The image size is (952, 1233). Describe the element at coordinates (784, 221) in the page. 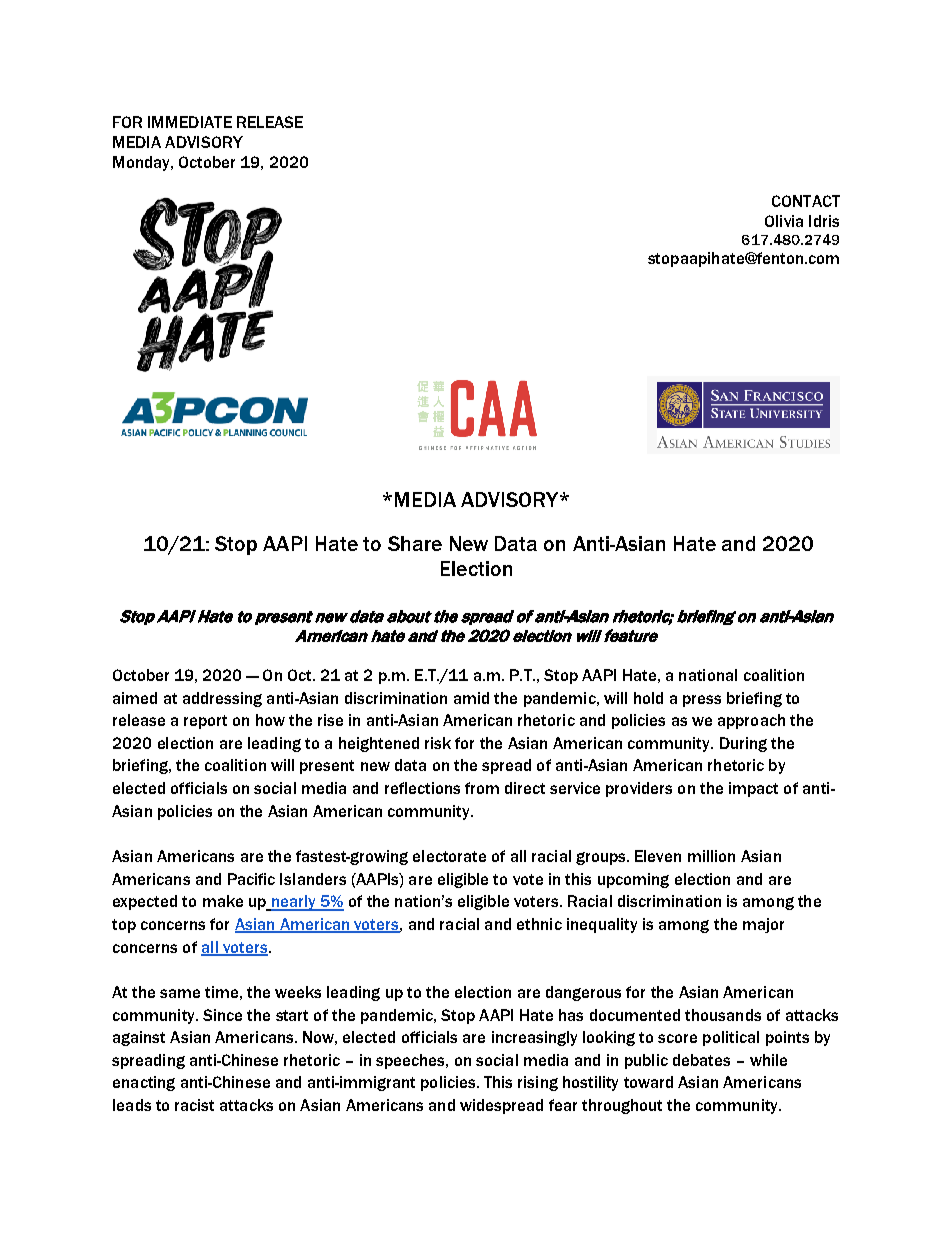

I see `Olivia` at that location.
